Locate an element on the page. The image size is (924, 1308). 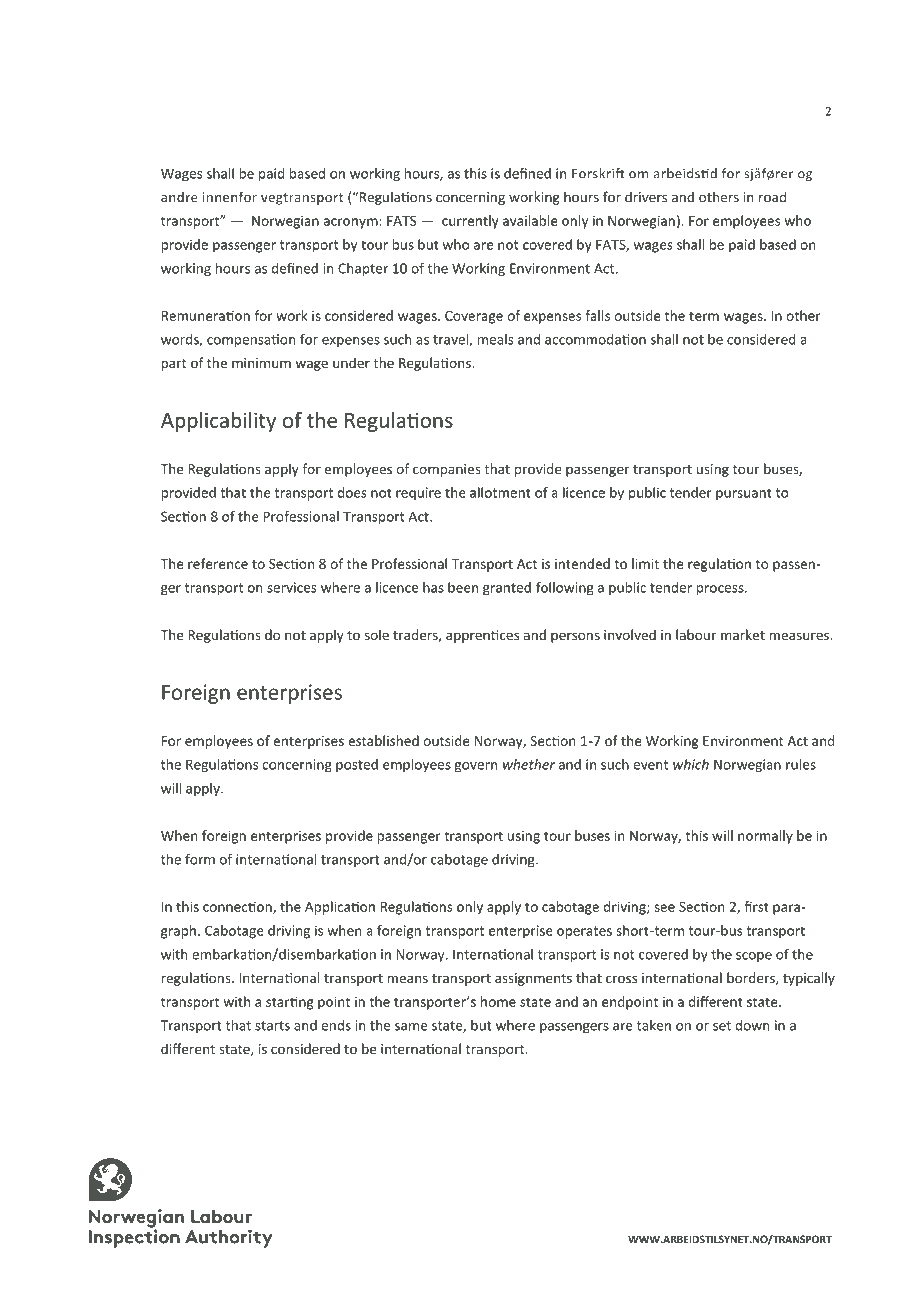
andre is located at coordinates (179, 197).
